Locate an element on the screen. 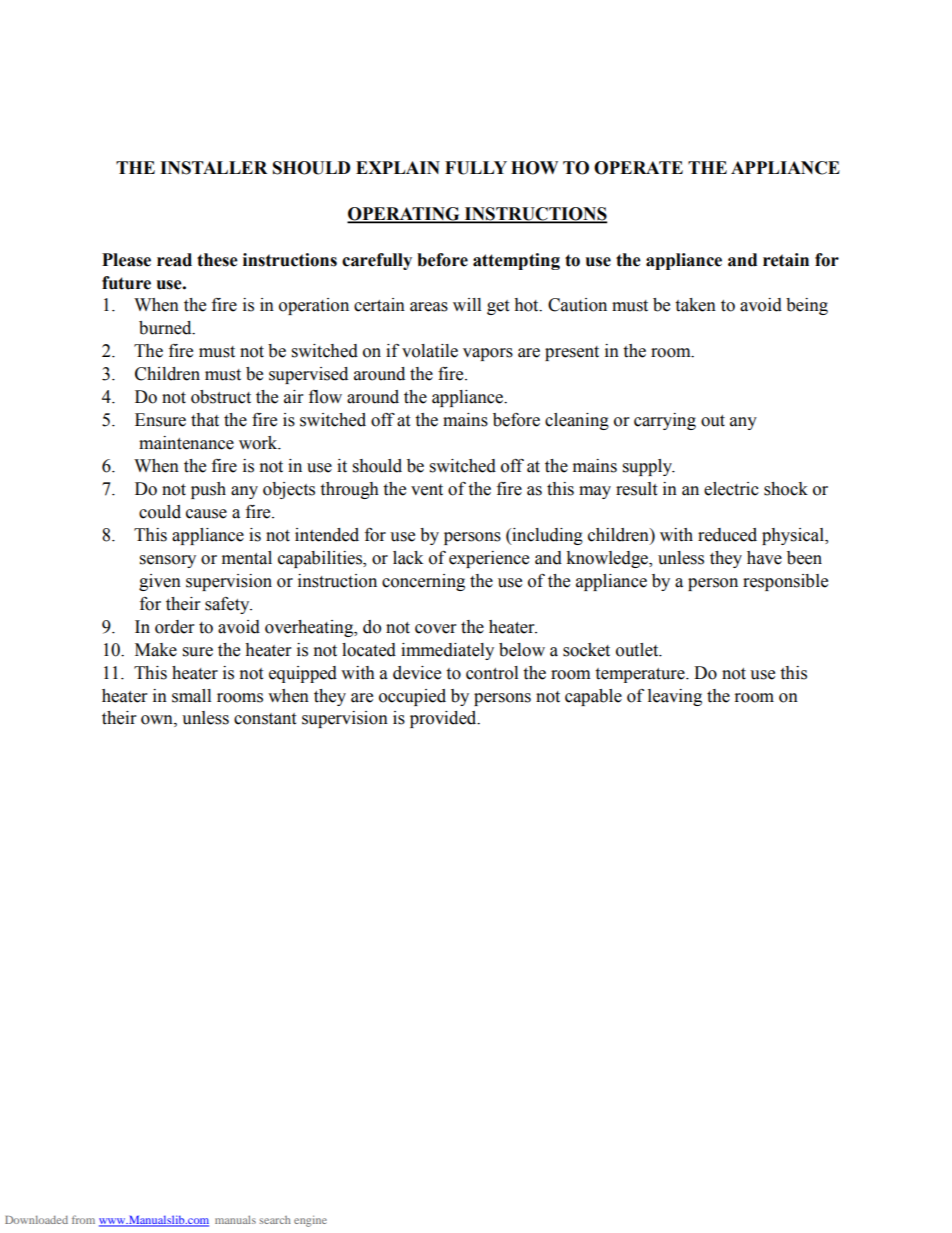  provided is located at coordinates (444, 719).
